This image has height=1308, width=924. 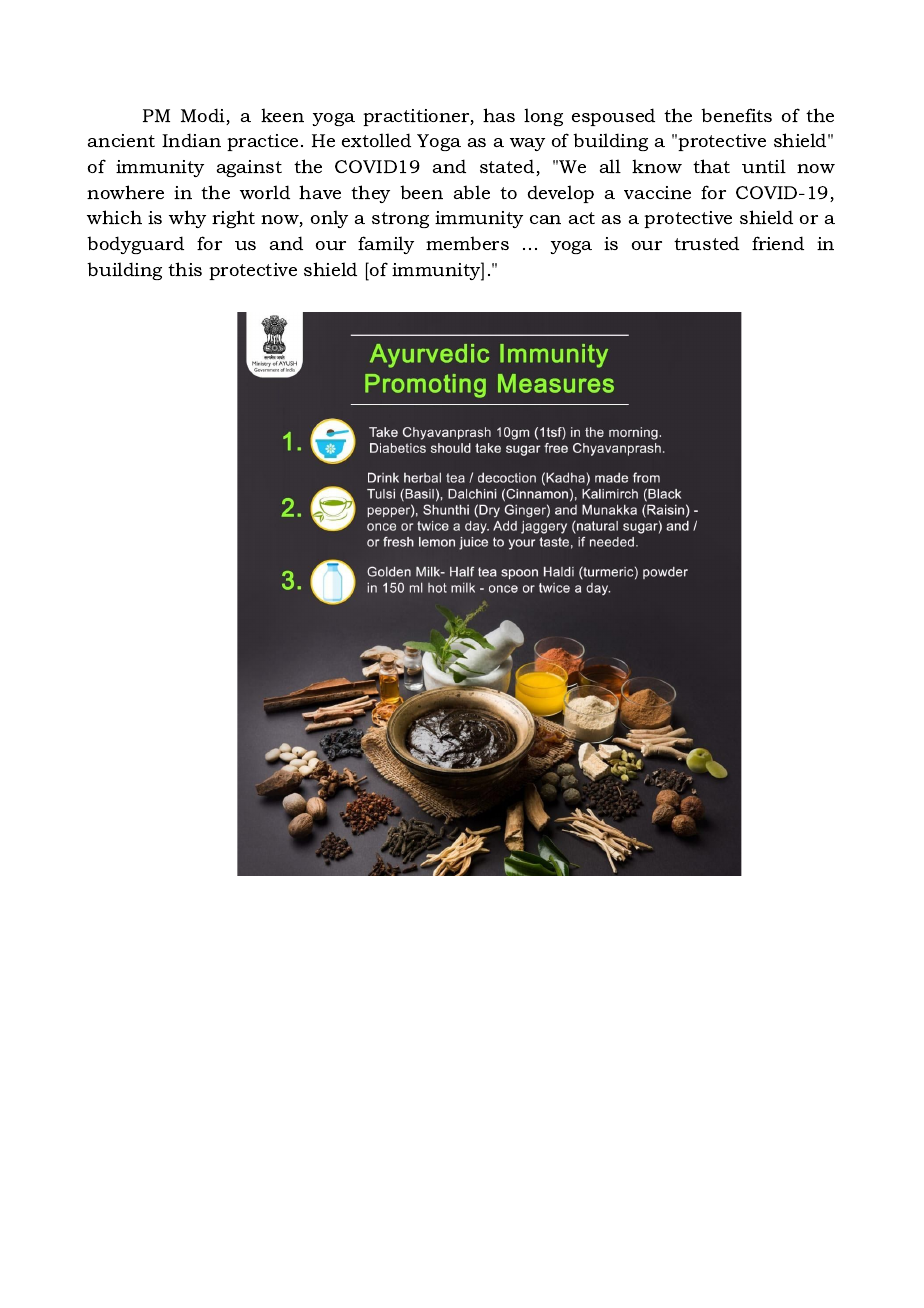 What do you see at coordinates (657, 192) in the image?
I see `vaccine` at bounding box center [657, 192].
